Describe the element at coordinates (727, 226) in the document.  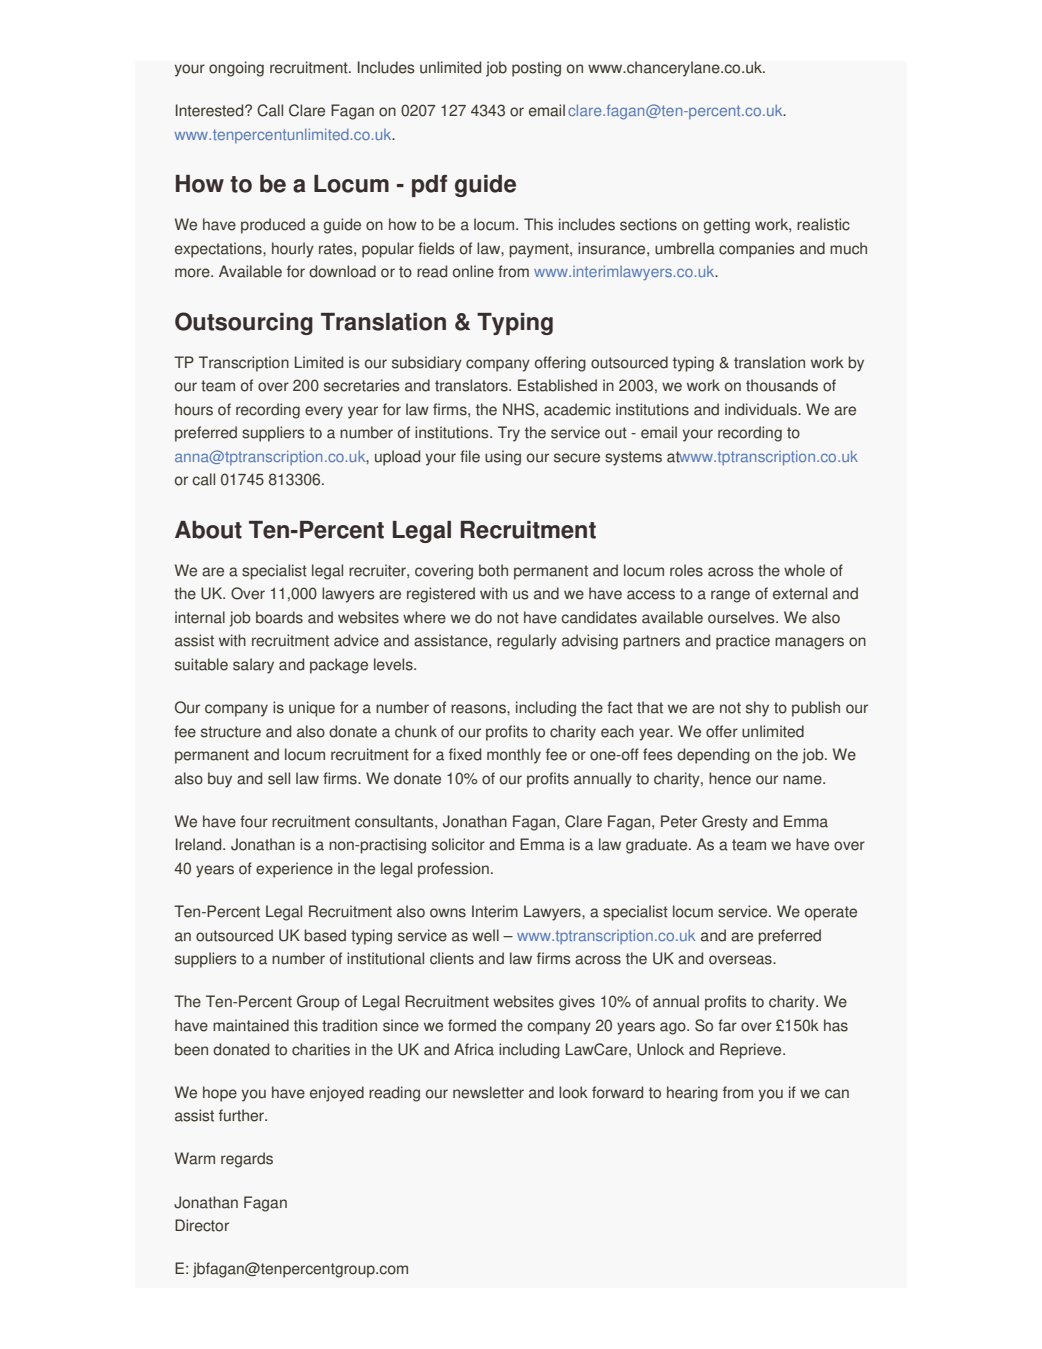
I see `getting` at that location.
